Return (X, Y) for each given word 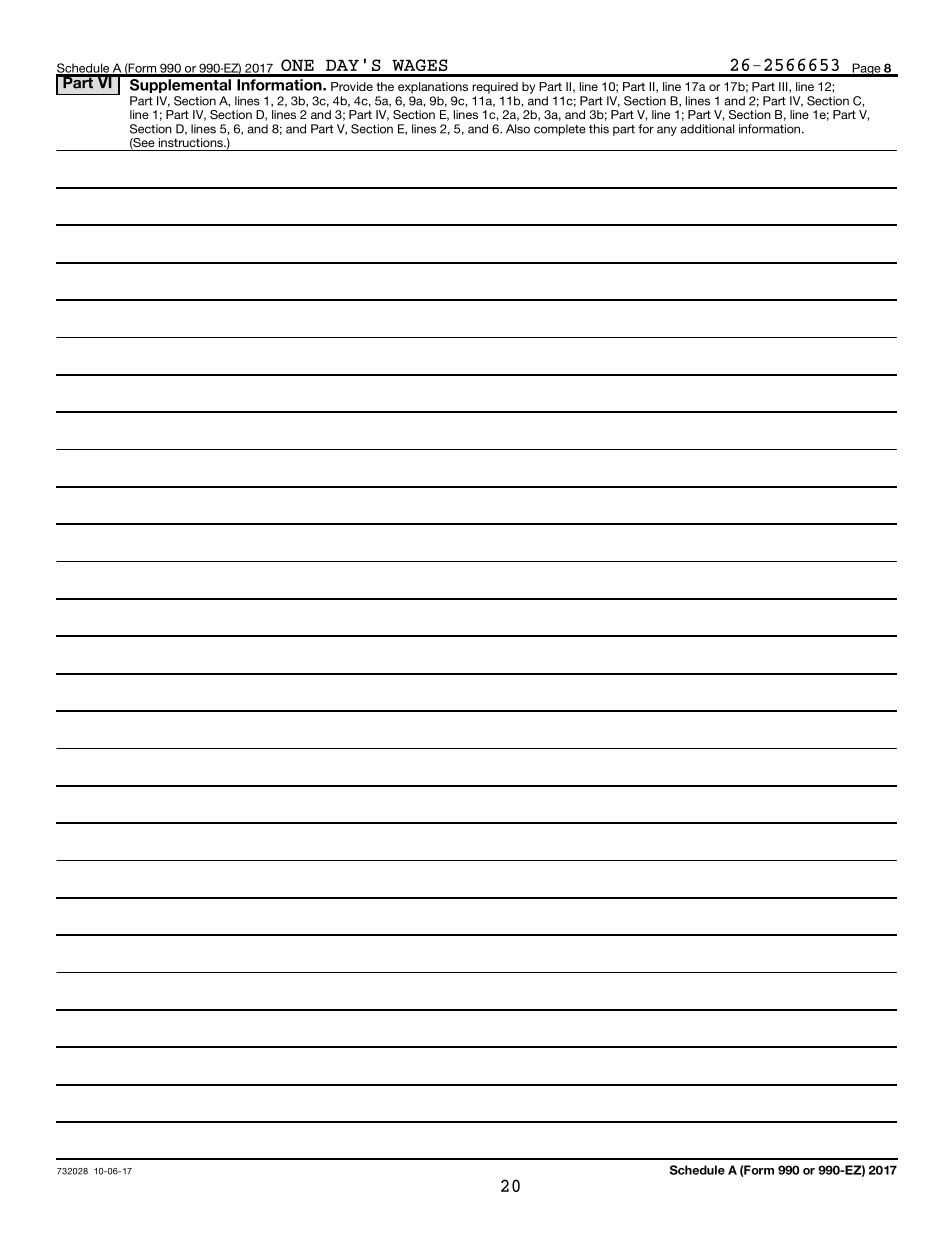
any (667, 131)
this (599, 129)
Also (518, 129)
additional (707, 129)
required (495, 88)
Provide (352, 86)
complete (560, 130)
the (385, 86)
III (784, 87)
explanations (433, 88)
